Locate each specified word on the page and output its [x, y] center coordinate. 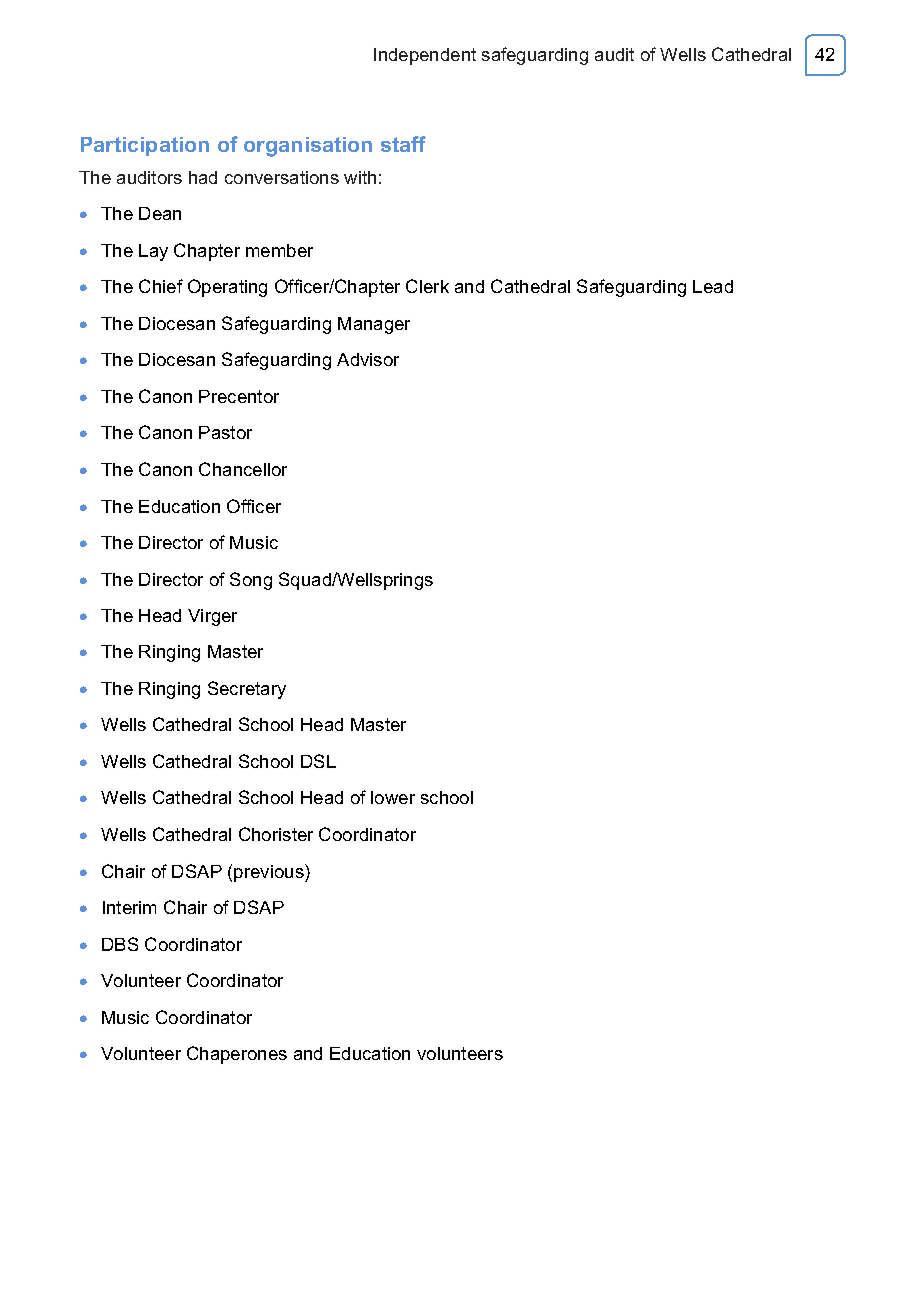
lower [393, 797]
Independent [425, 56]
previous [270, 873]
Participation [145, 146]
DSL [318, 761]
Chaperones [237, 1055]
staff [403, 144]
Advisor [368, 359]
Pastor [225, 432]
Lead [713, 286]
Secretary [247, 690]
